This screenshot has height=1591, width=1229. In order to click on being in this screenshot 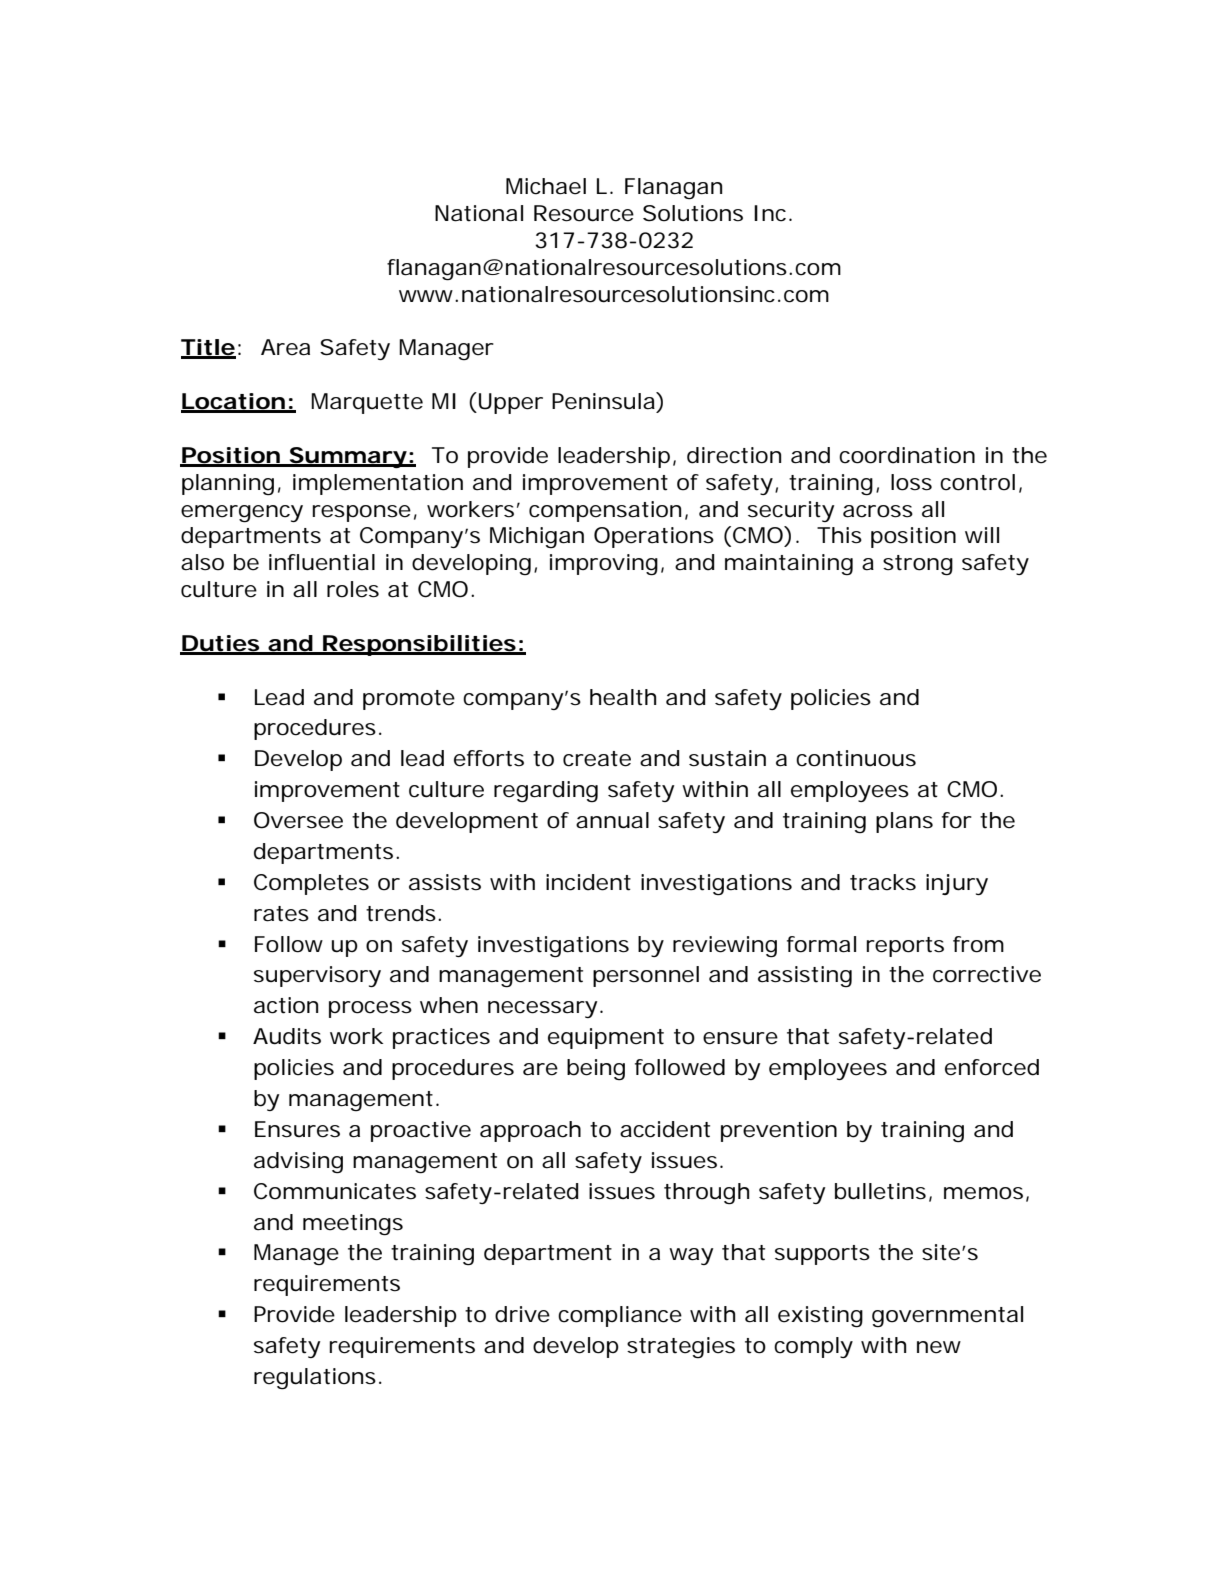, I will do `click(596, 1070)`.
